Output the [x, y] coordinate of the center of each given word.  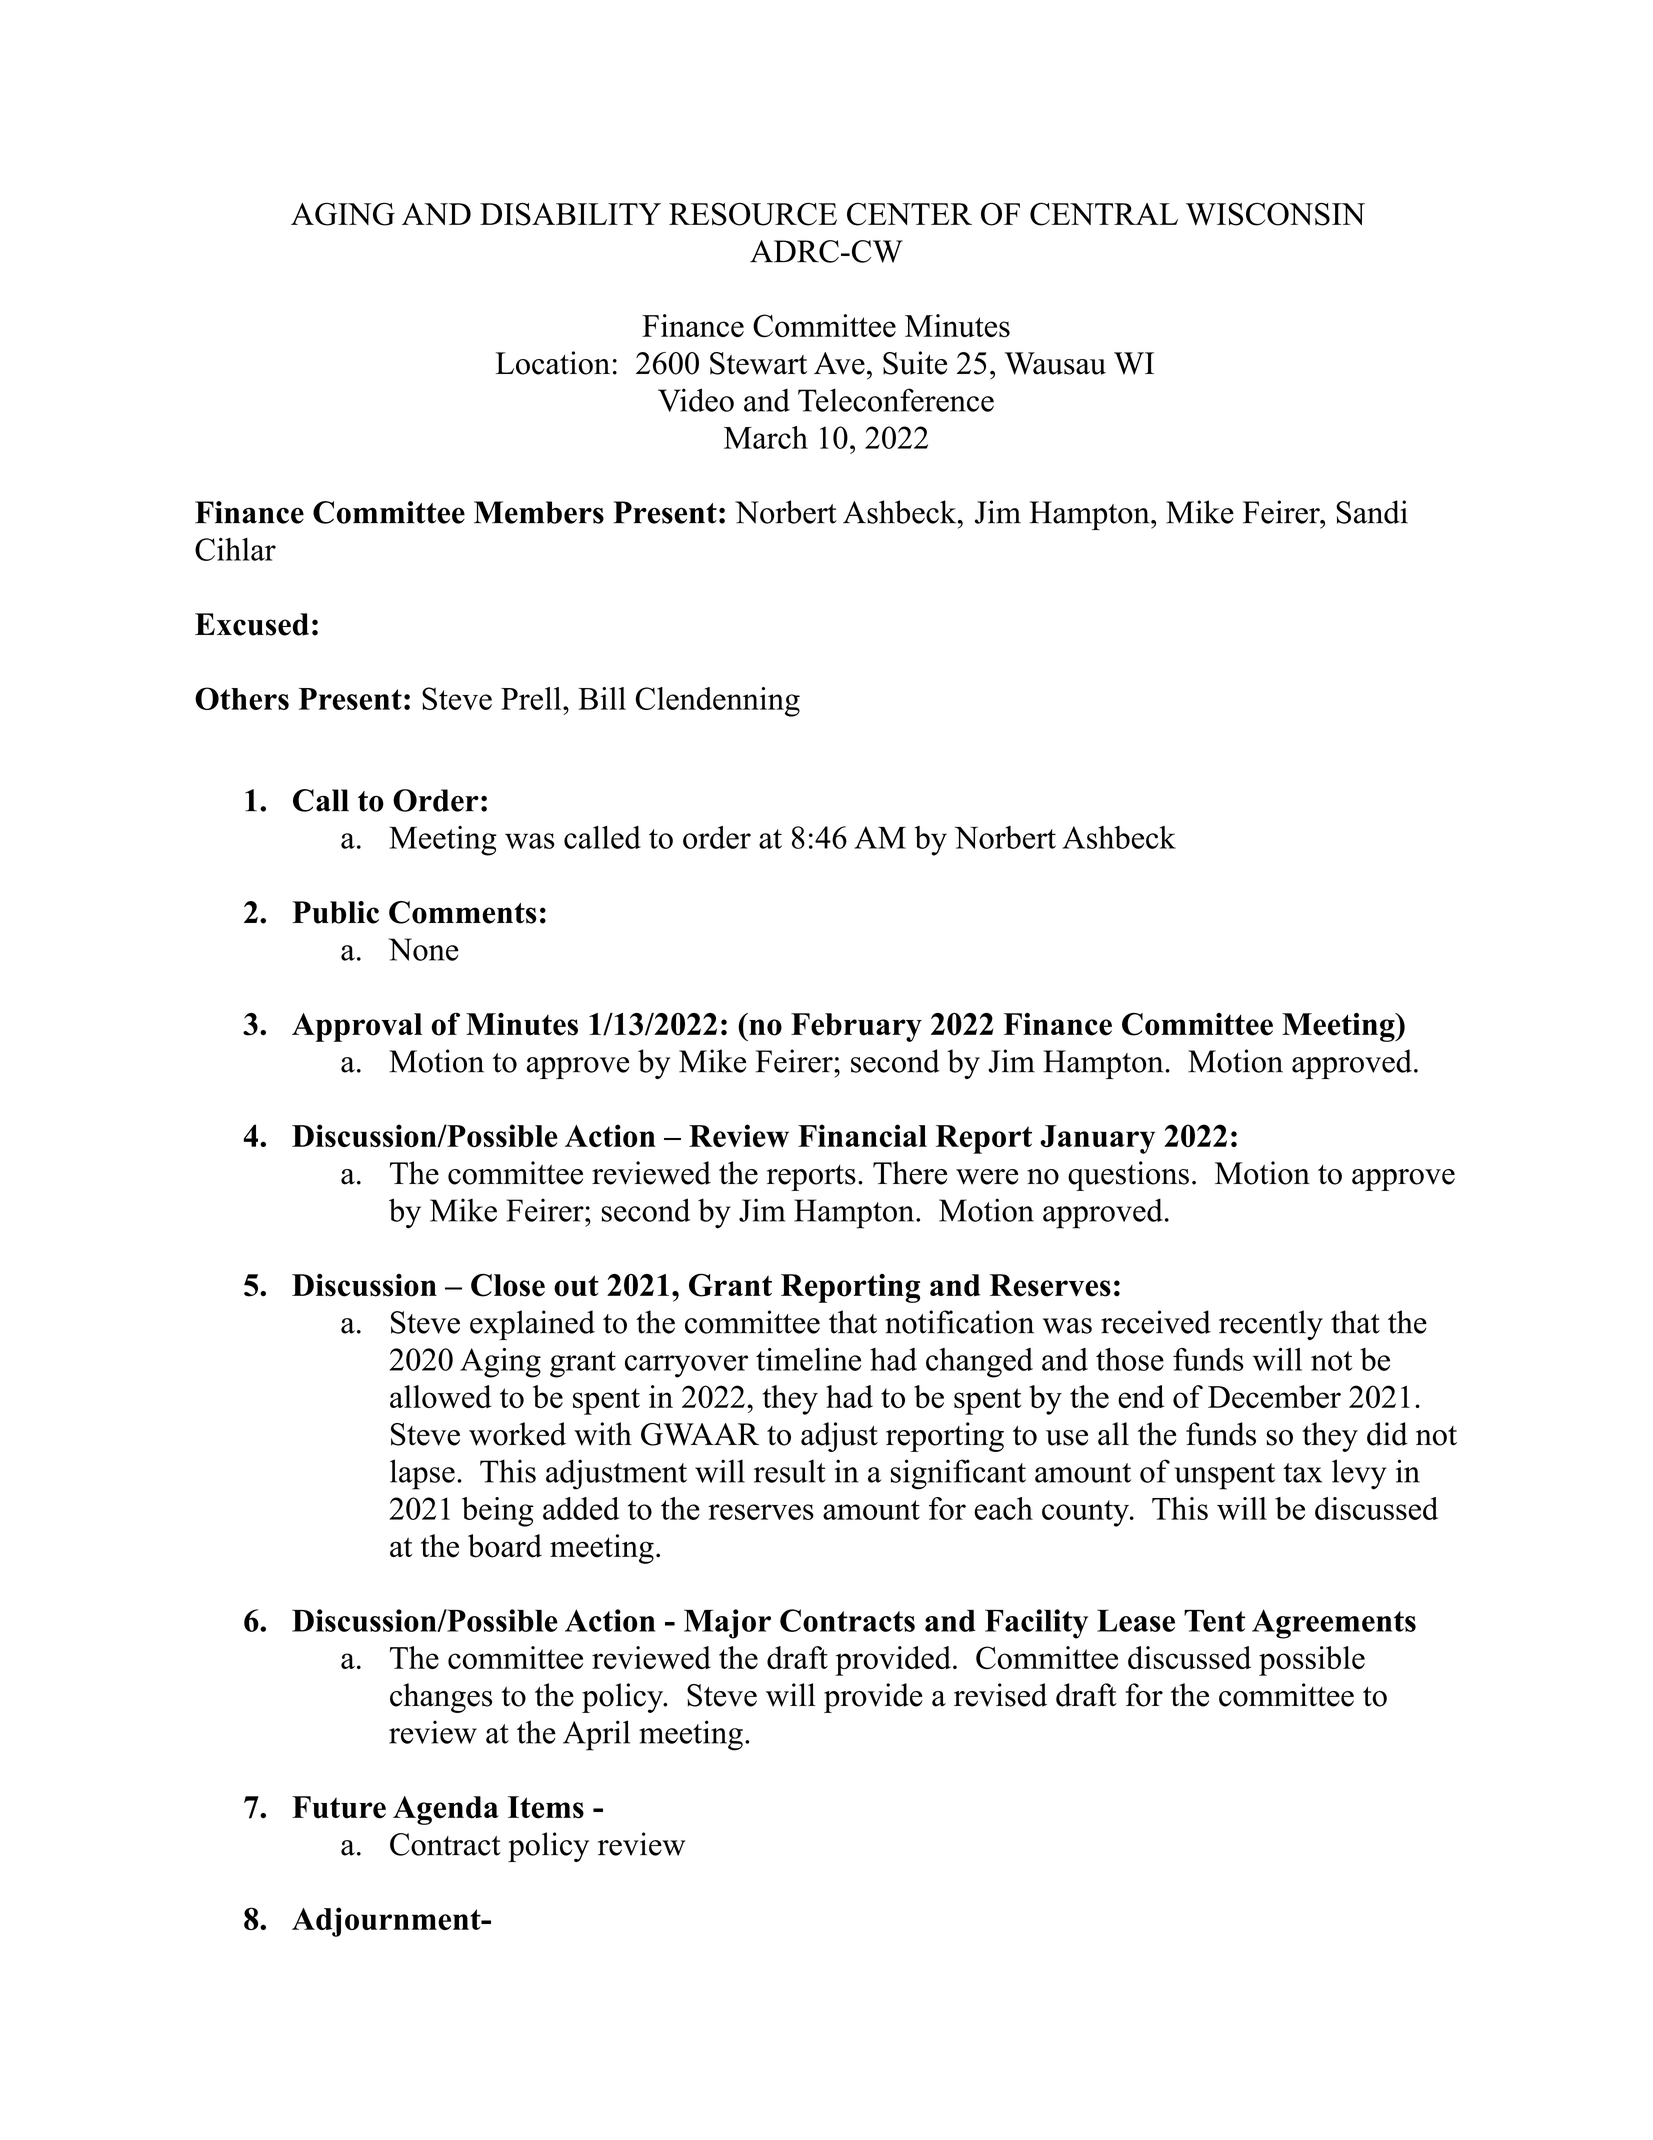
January [1097, 1139]
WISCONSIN [1275, 214]
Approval [357, 1027]
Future [339, 1807]
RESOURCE [753, 214]
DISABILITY [570, 214]
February [856, 1027]
